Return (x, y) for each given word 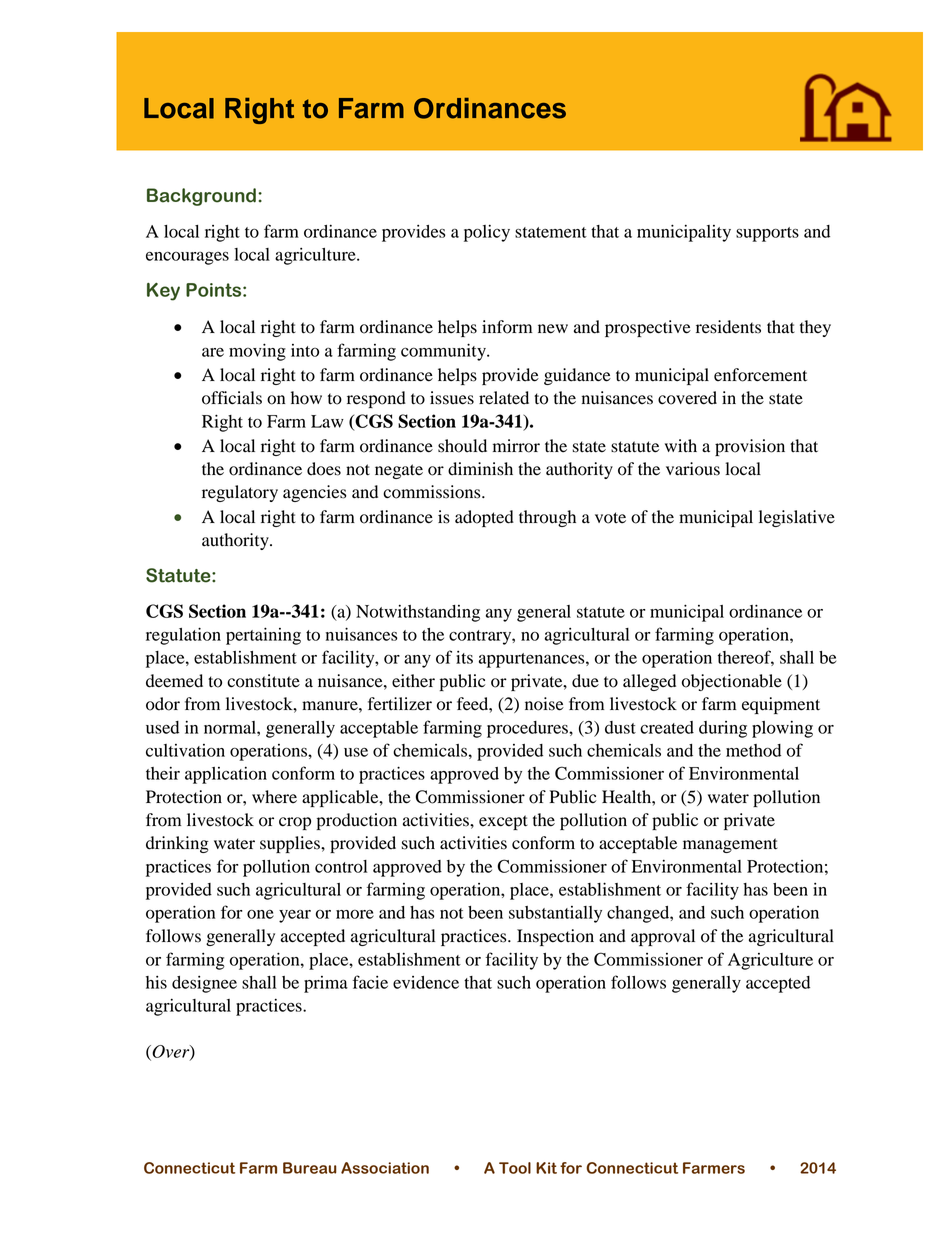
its (464, 657)
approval (663, 937)
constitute (263, 681)
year (295, 916)
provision (750, 447)
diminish (480, 469)
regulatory (240, 493)
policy (487, 233)
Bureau (310, 1168)
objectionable (732, 682)
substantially (555, 914)
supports (767, 234)
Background (201, 197)
